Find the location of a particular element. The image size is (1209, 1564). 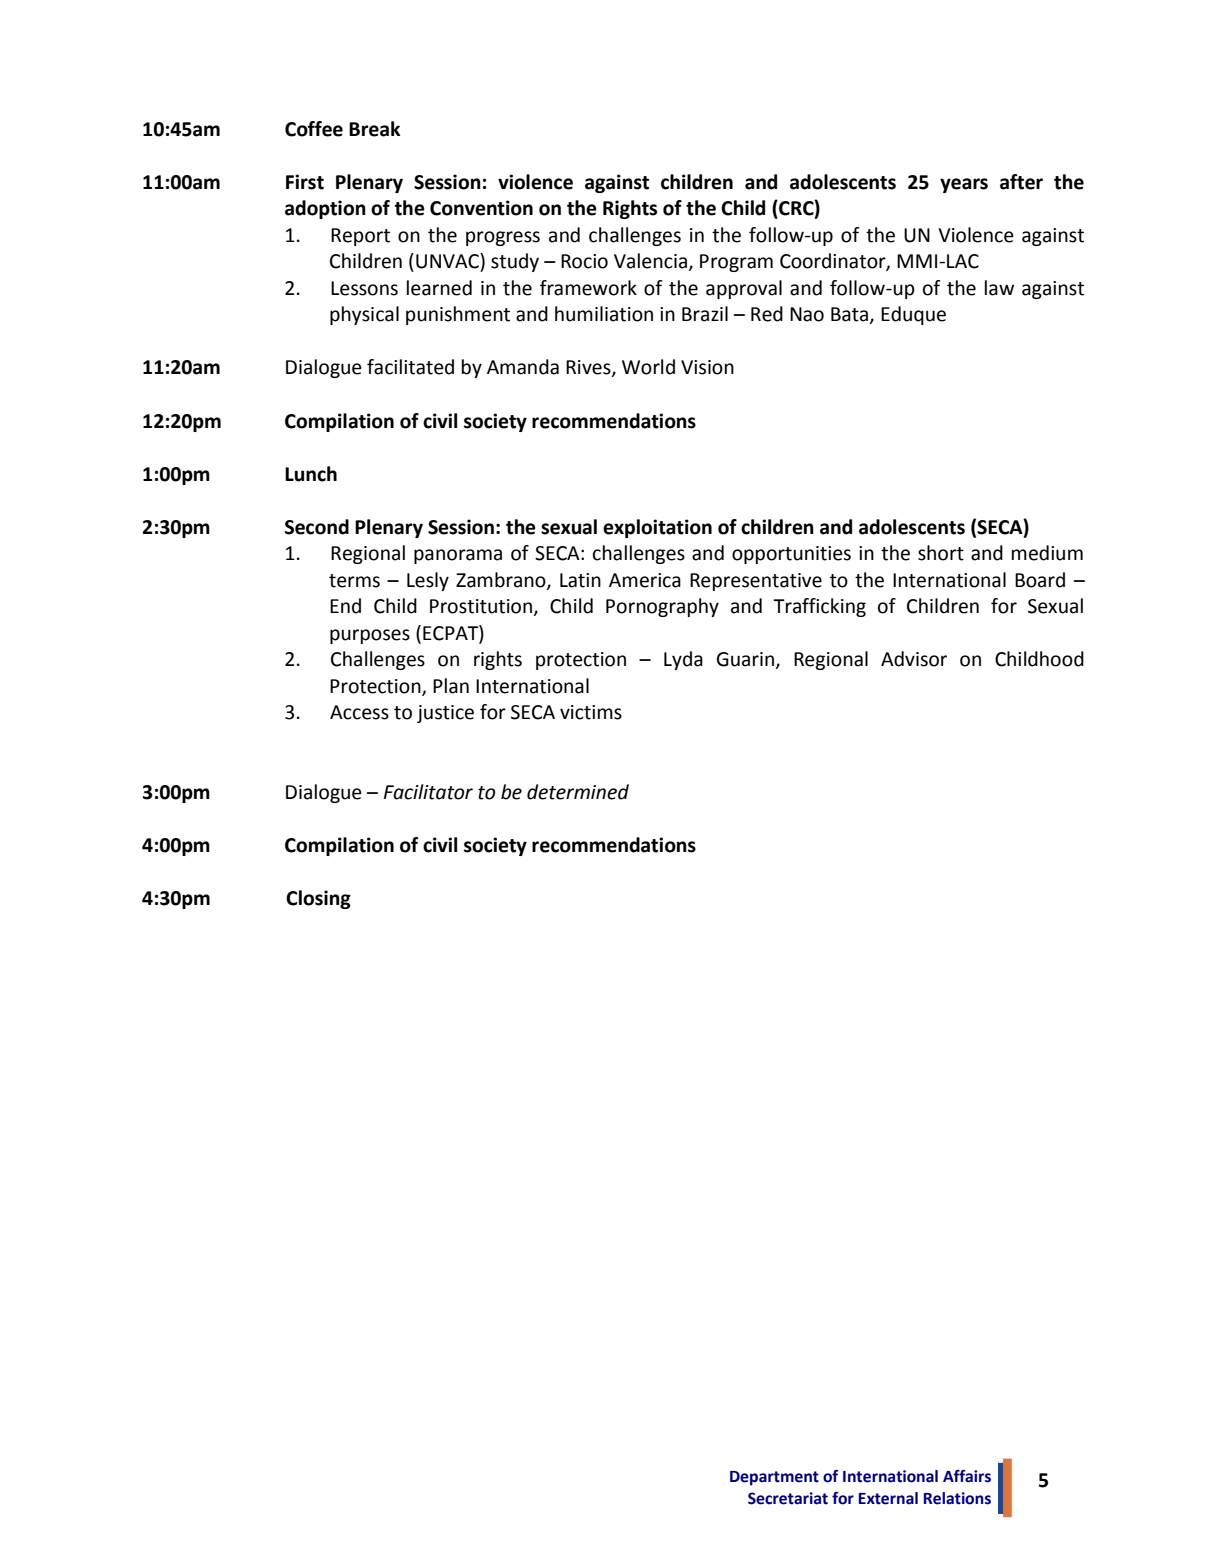

exploitation is located at coordinates (657, 528).
